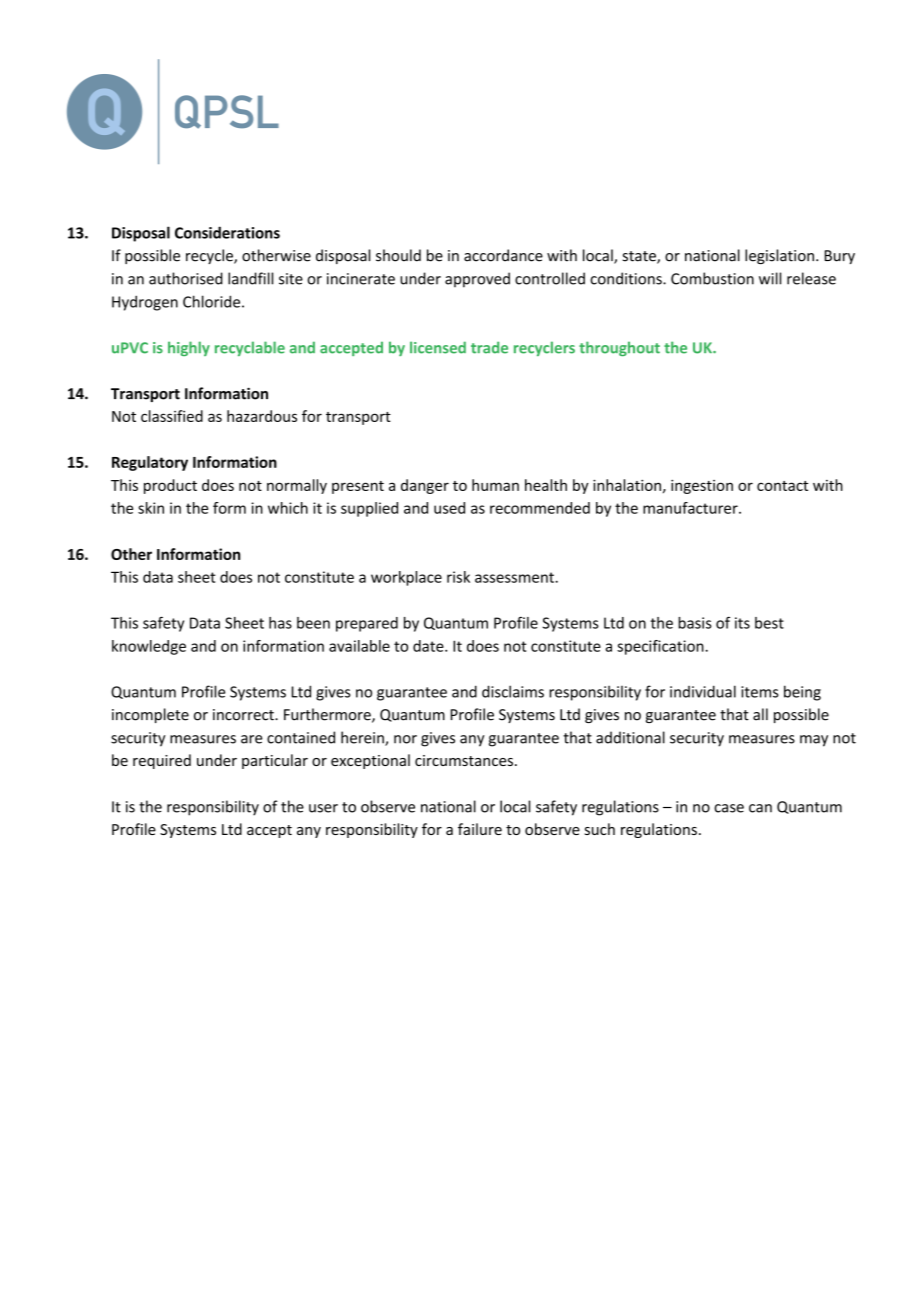  Describe the element at coordinates (323, 808) in the document. I see `user` at that location.
